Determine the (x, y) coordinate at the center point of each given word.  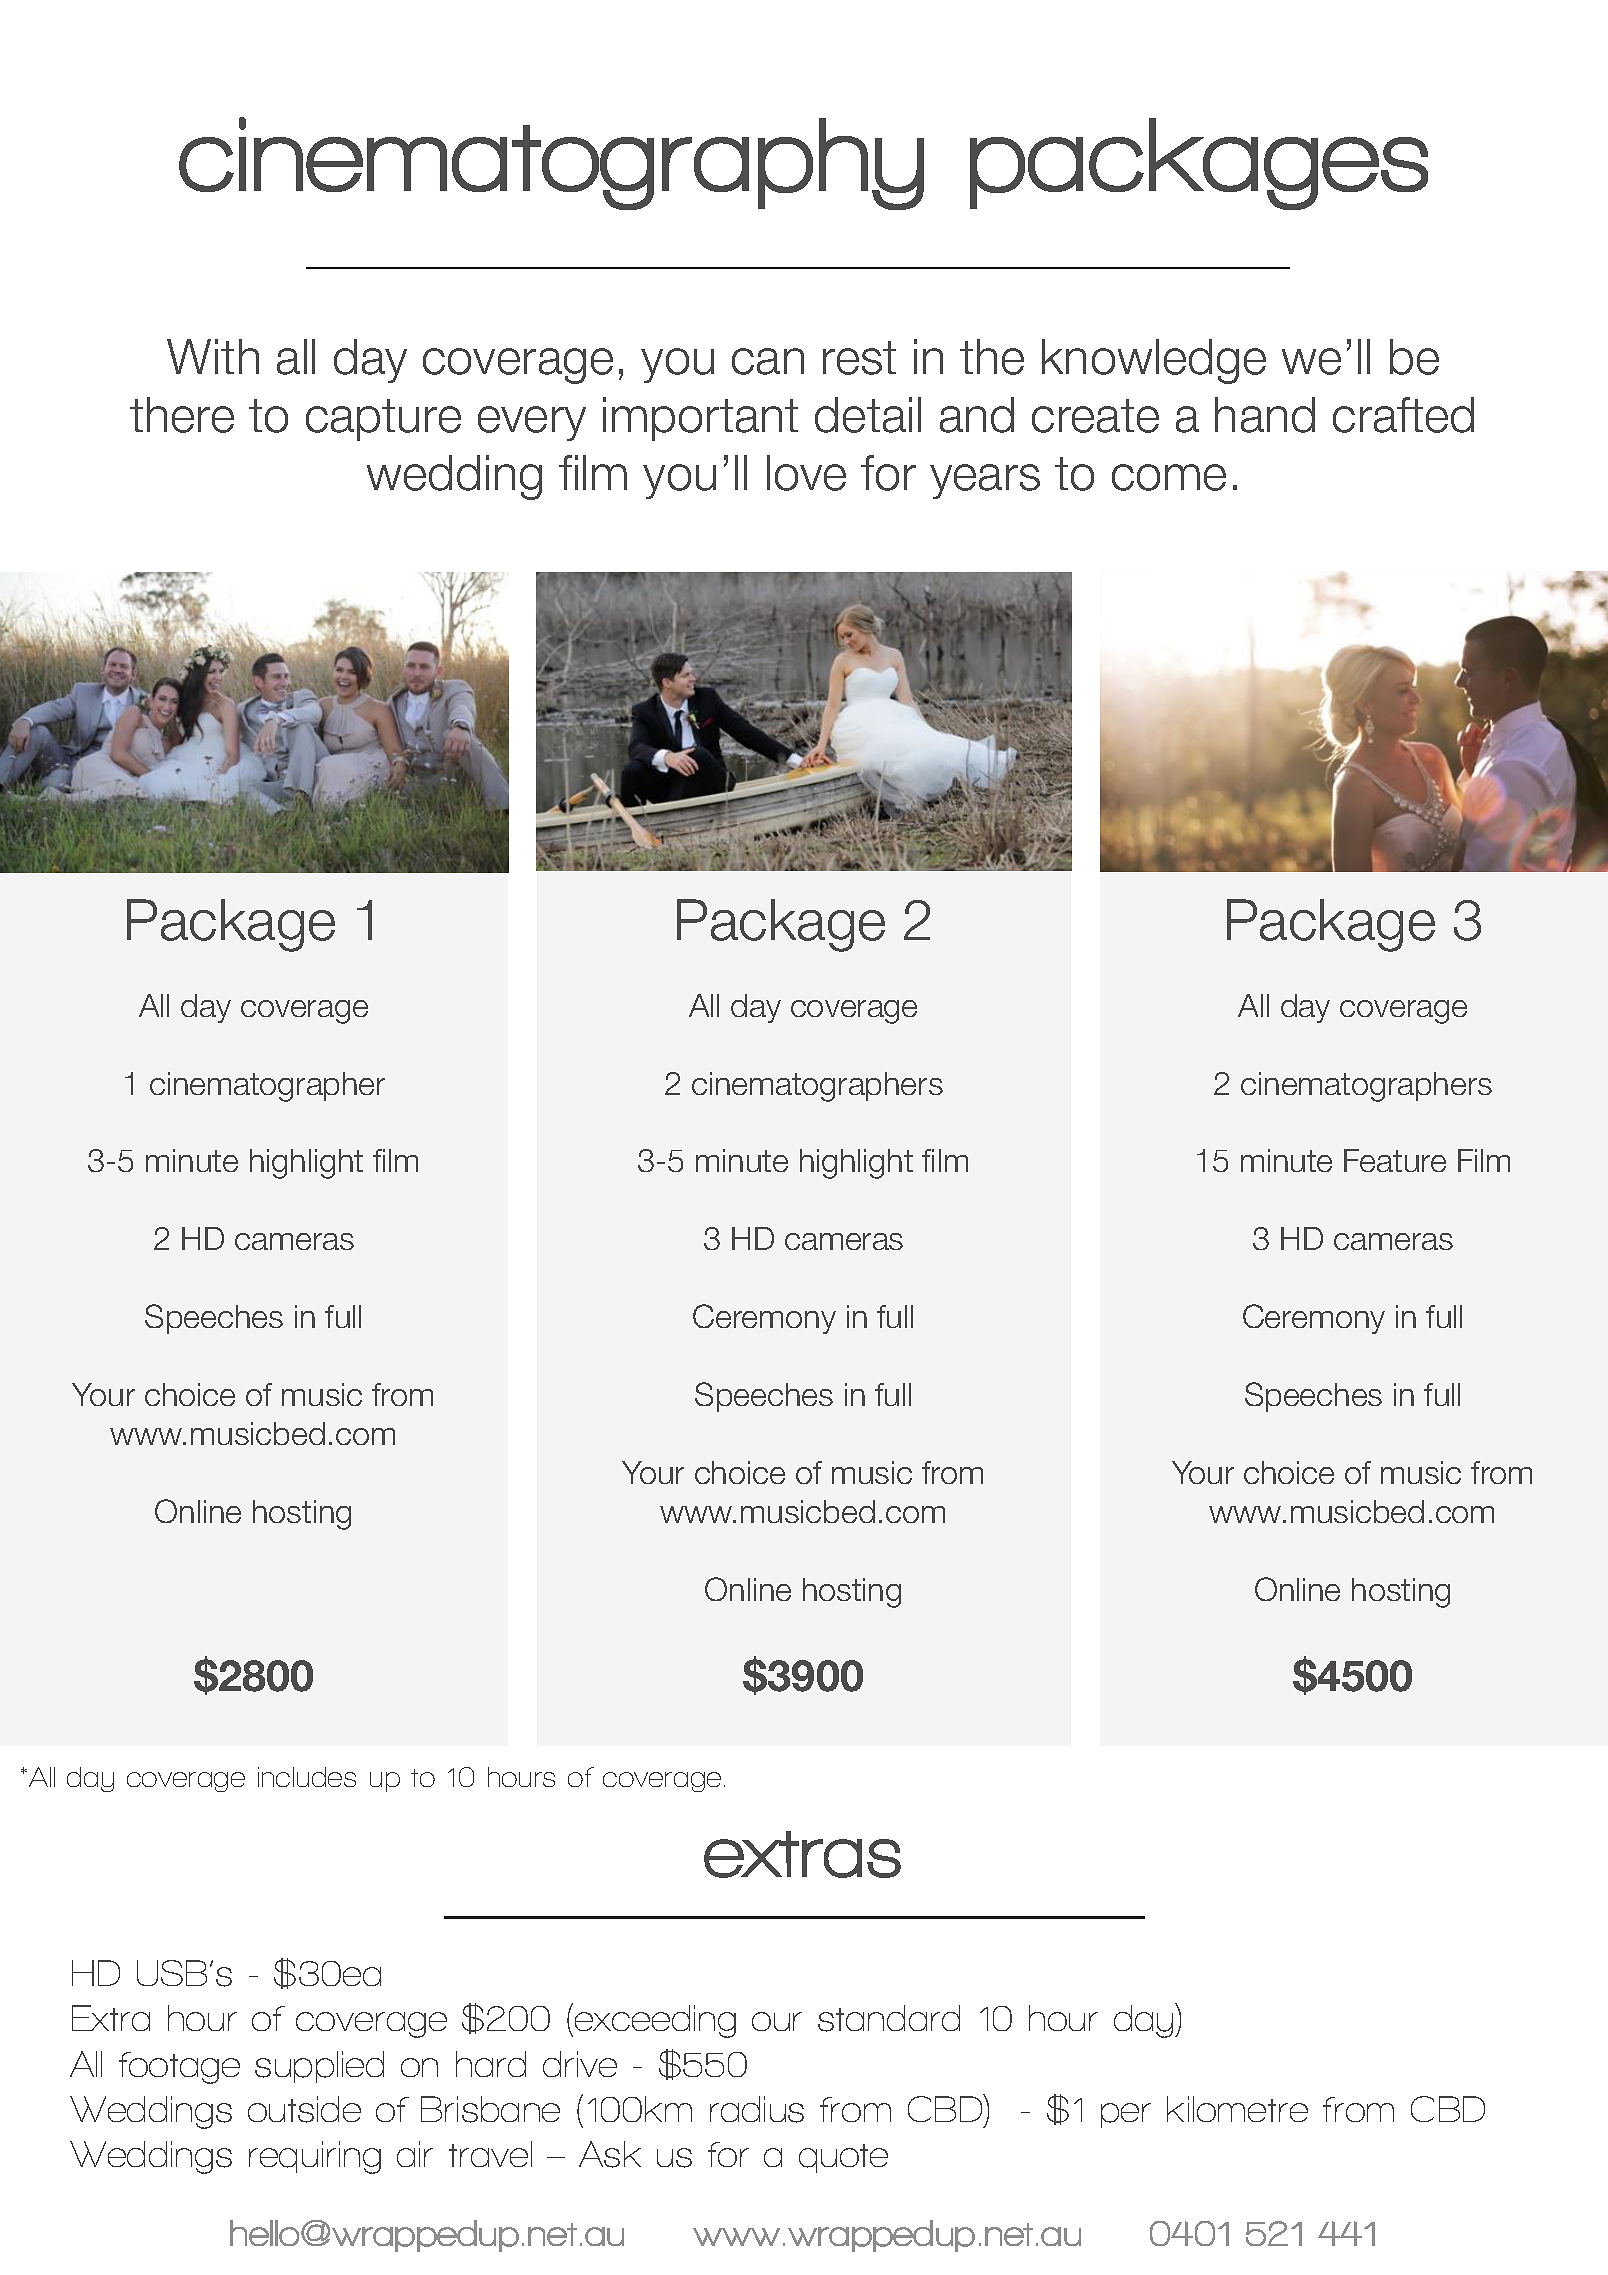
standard (889, 2018)
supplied (319, 2067)
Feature (1395, 1160)
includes (307, 1777)
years (985, 481)
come (1169, 477)
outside (304, 2109)
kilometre (1237, 2109)
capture (383, 420)
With (213, 356)
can (768, 361)
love (806, 473)
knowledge (1154, 361)
